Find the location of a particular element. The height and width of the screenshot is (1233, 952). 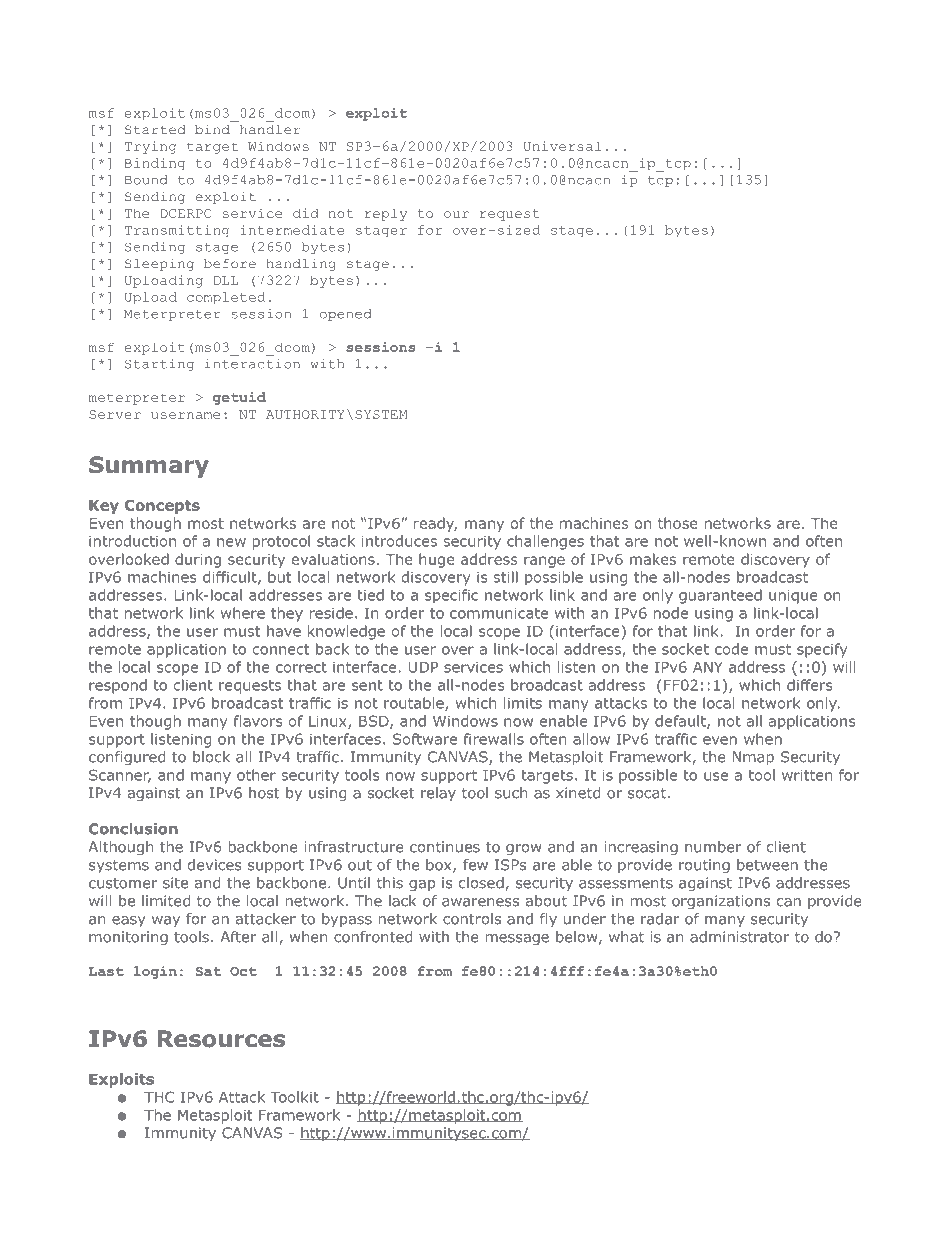

reply is located at coordinates (386, 214).
